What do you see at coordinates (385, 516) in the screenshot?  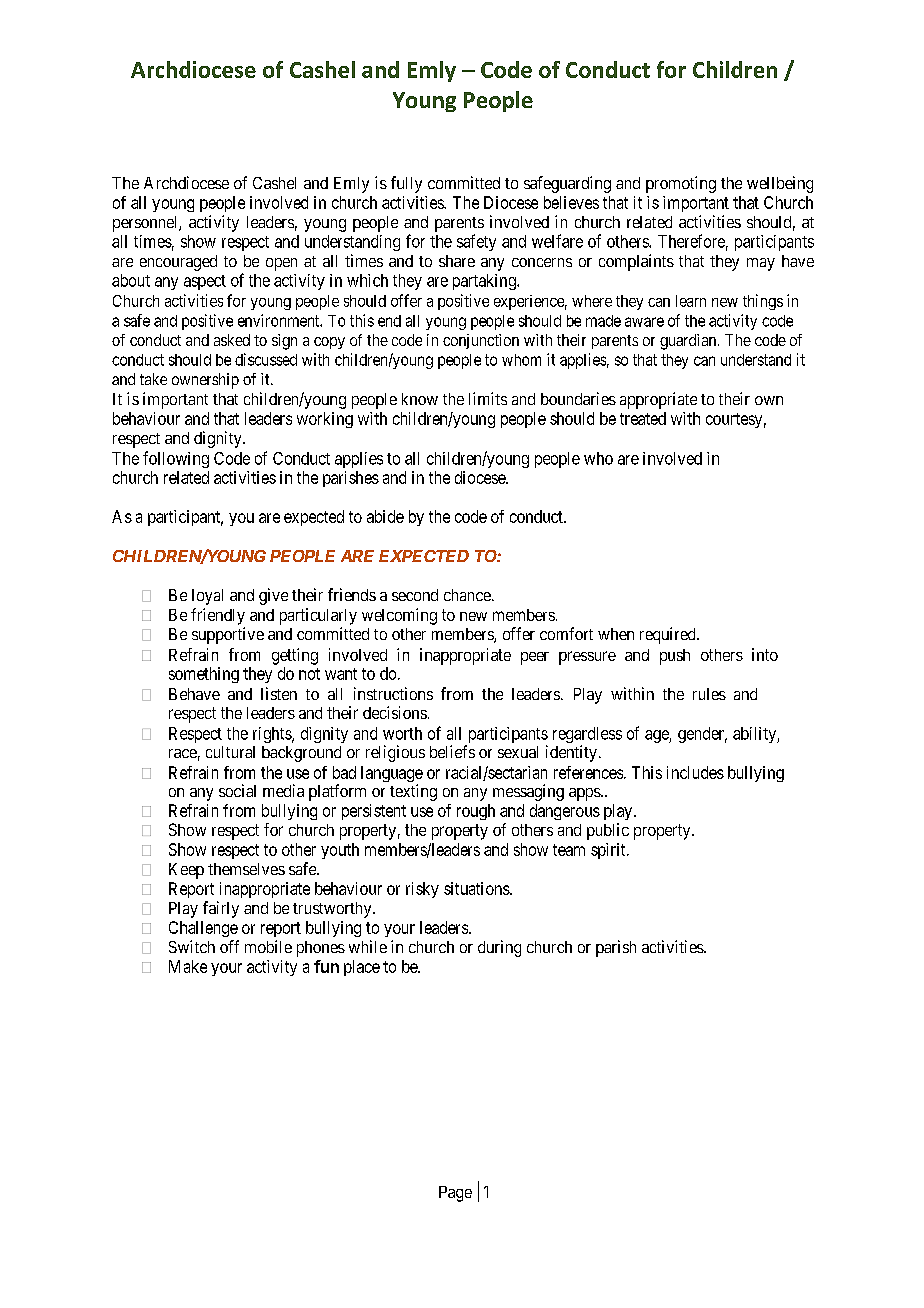 I see `abide` at bounding box center [385, 516].
